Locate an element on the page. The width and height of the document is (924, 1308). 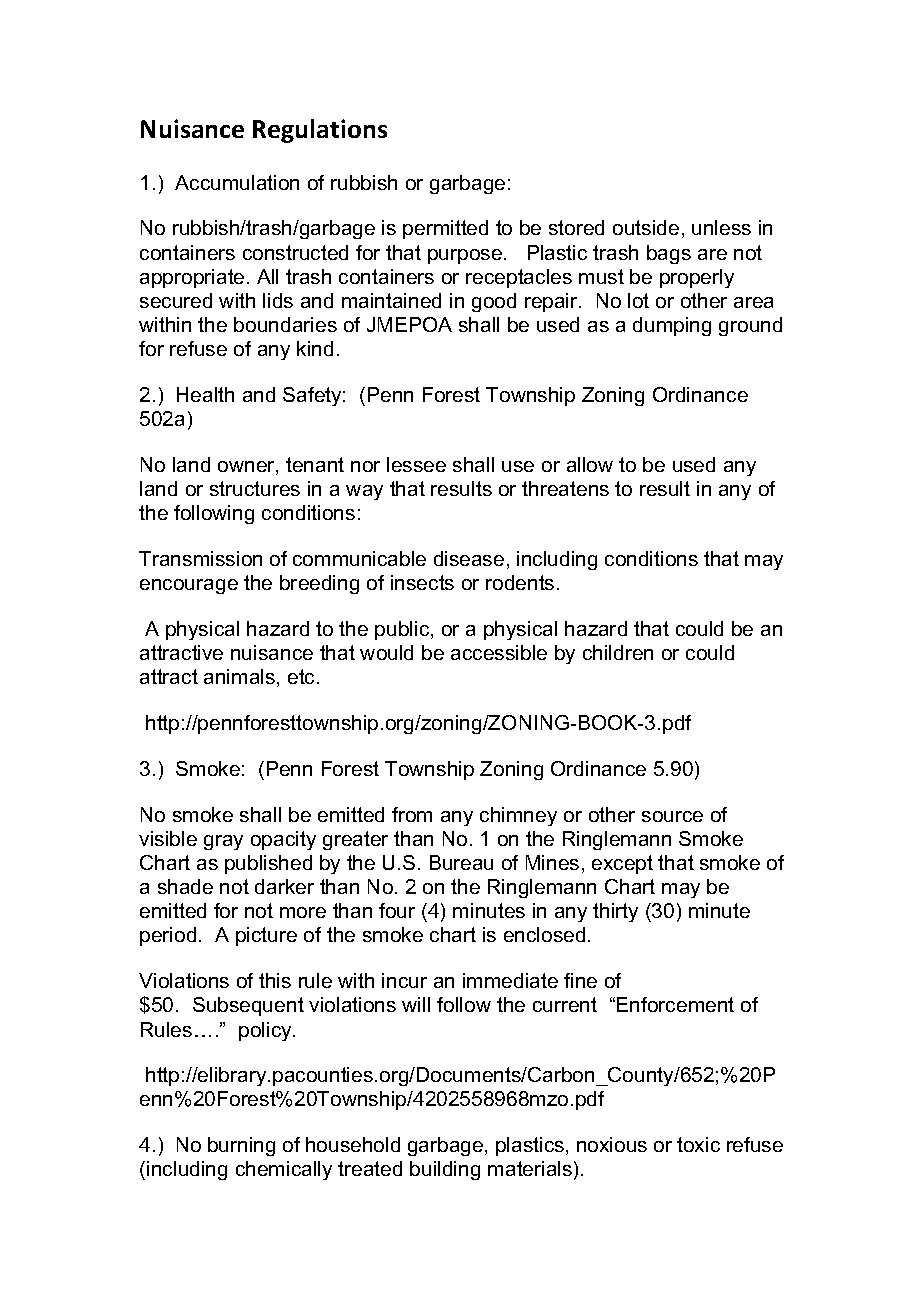
outside is located at coordinates (646, 227).
